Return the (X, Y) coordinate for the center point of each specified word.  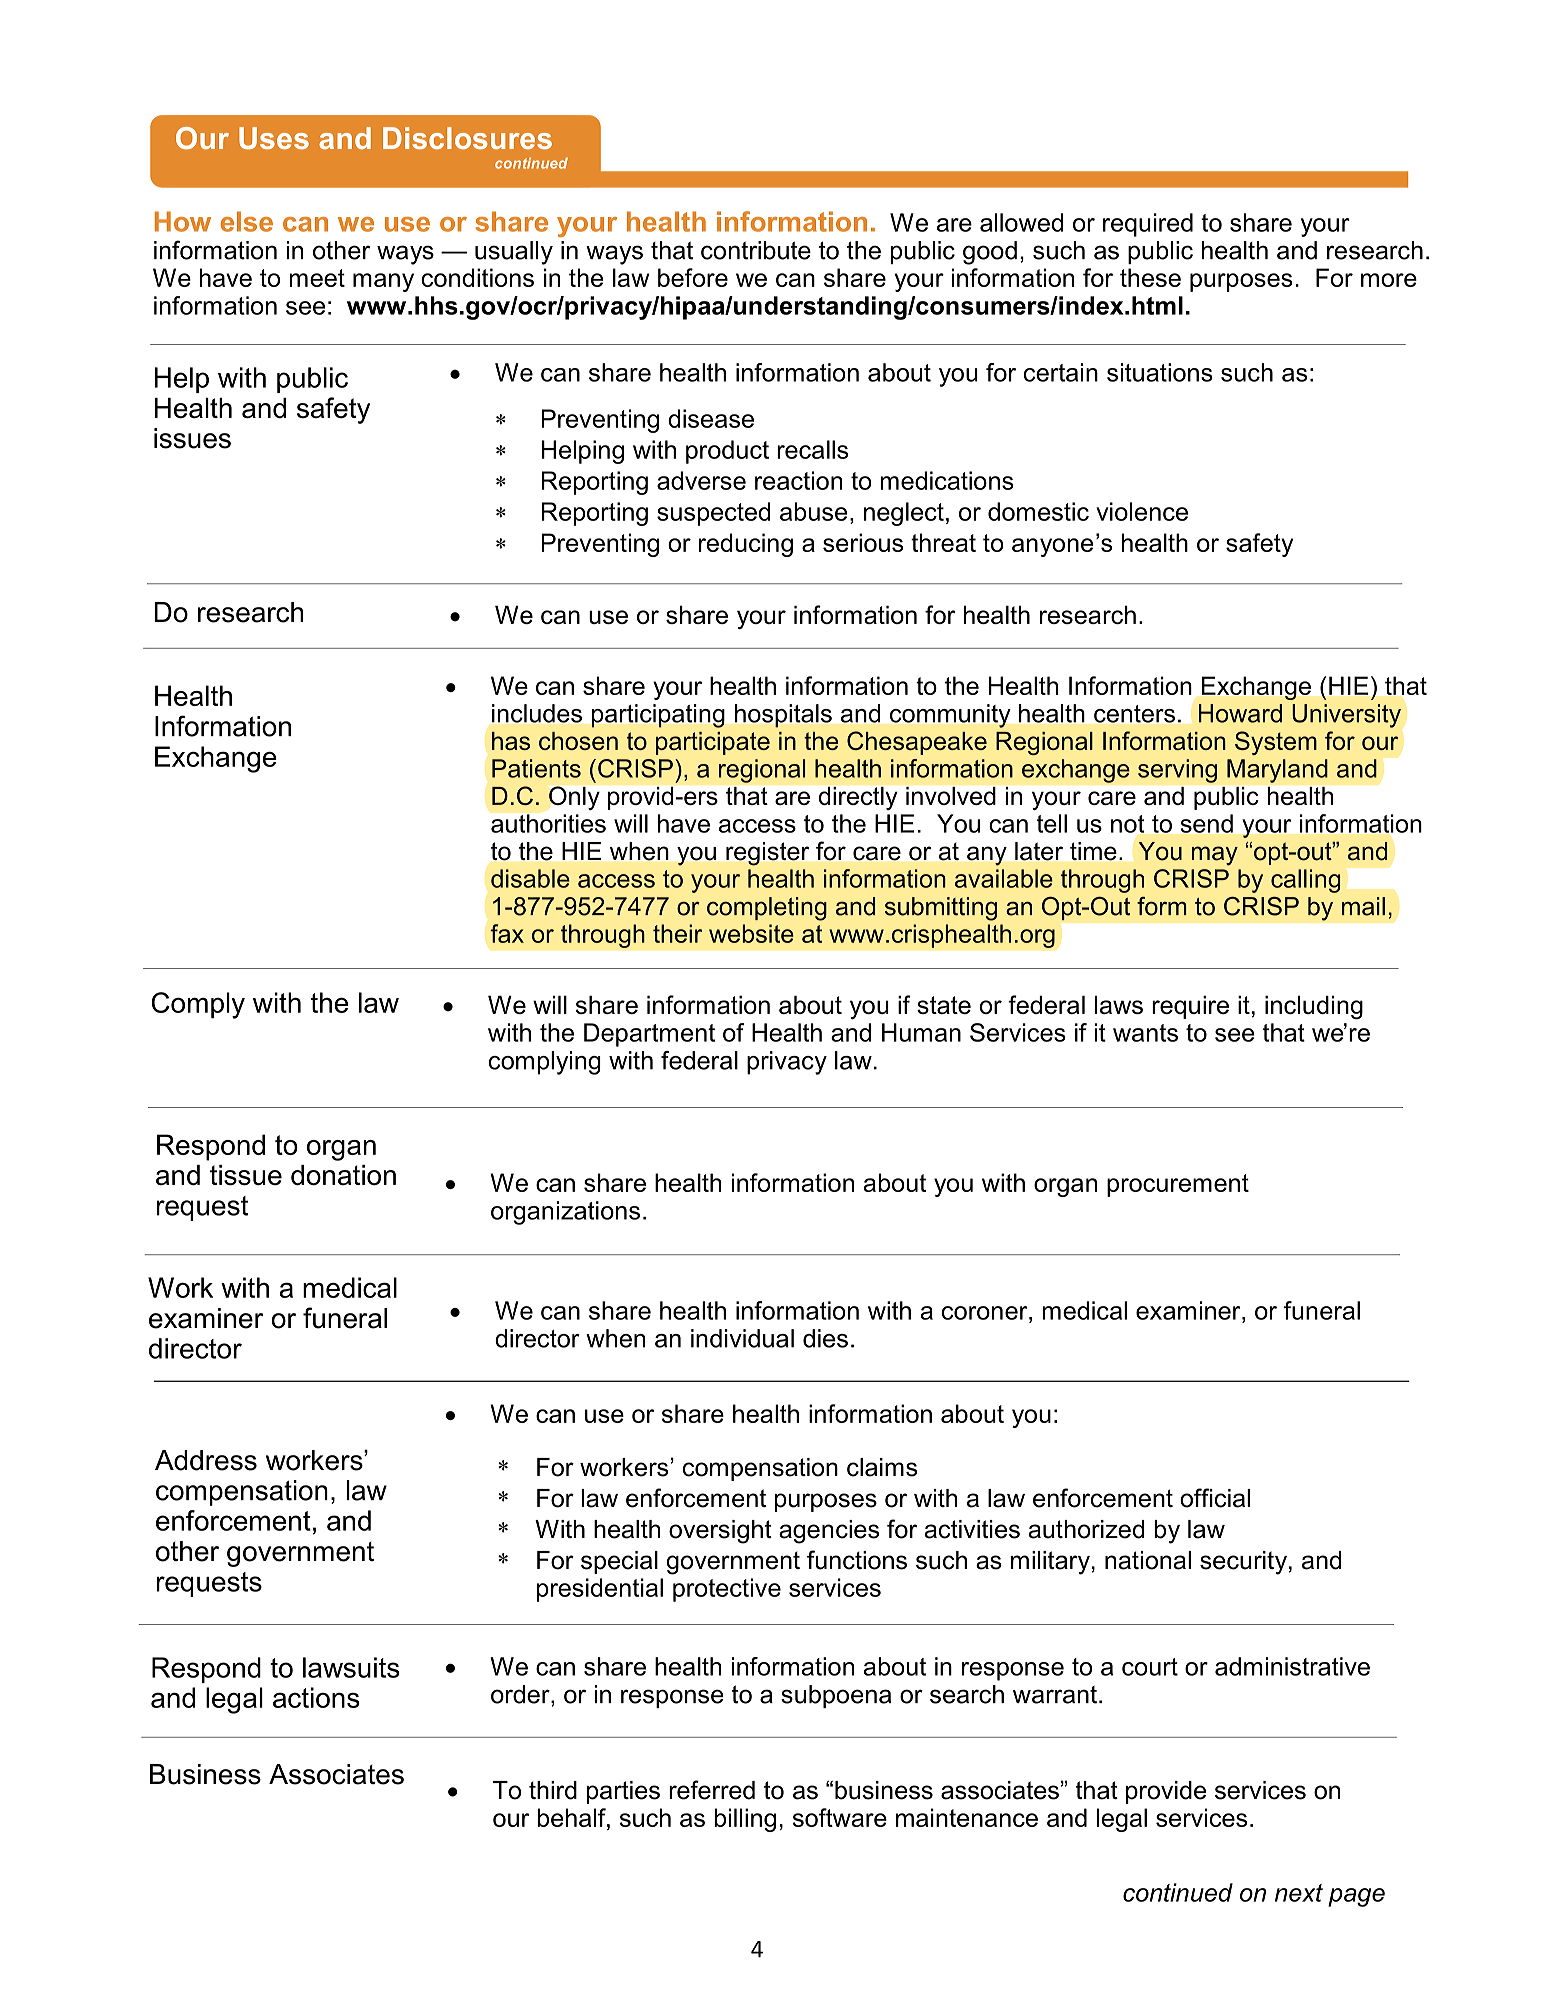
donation (343, 1175)
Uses (274, 138)
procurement (1178, 1185)
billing (745, 1820)
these (1150, 277)
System (1276, 743)
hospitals (783, 716)
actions (316, 1697)
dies (825, 1338)
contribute (756, 250)
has (511, 741)
